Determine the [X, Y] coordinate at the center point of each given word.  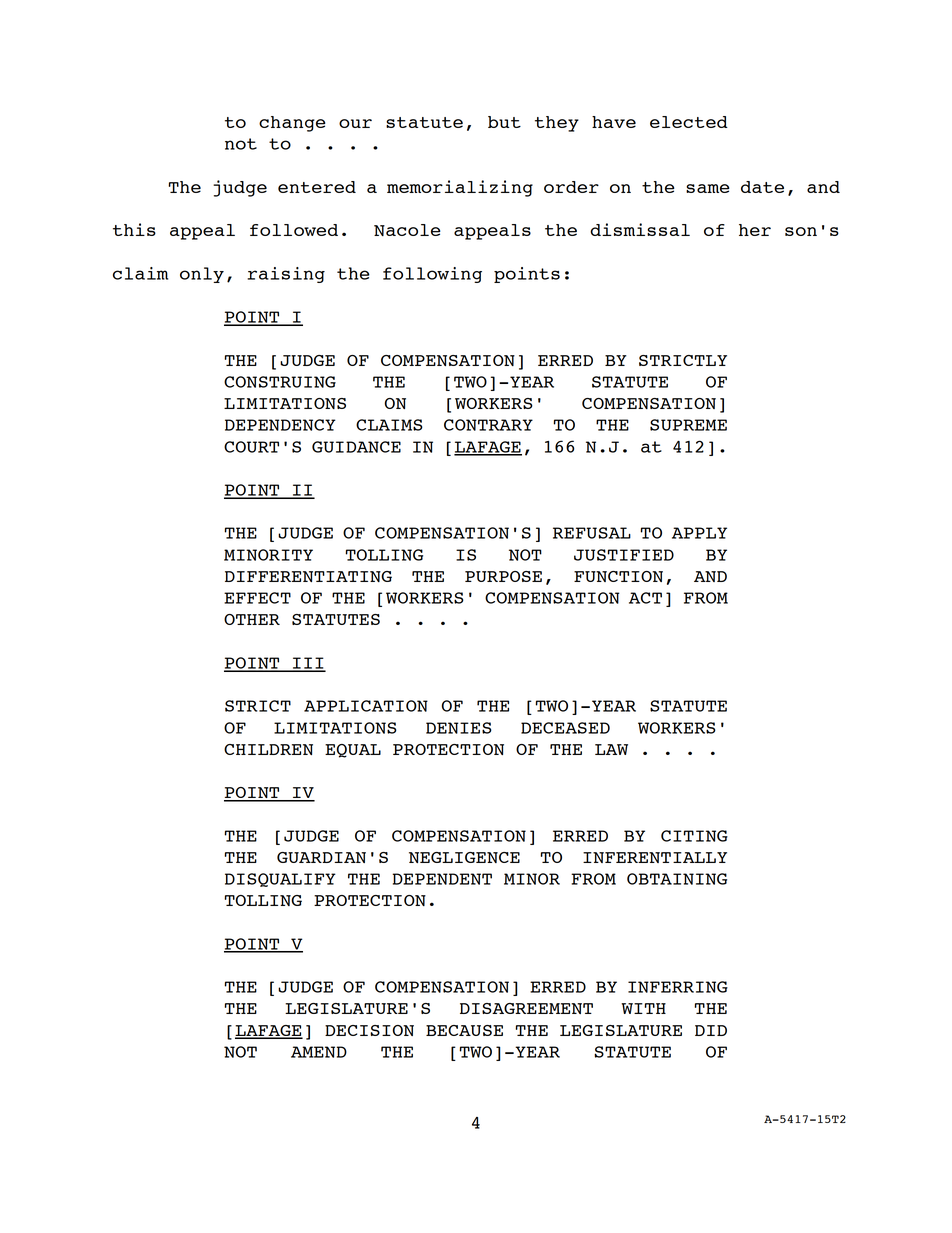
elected [689, 122]
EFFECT [257, 598]
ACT [645, 598]
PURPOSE [503, 576]
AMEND [319, 1052]
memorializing [460, 188]
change [292, 124]
